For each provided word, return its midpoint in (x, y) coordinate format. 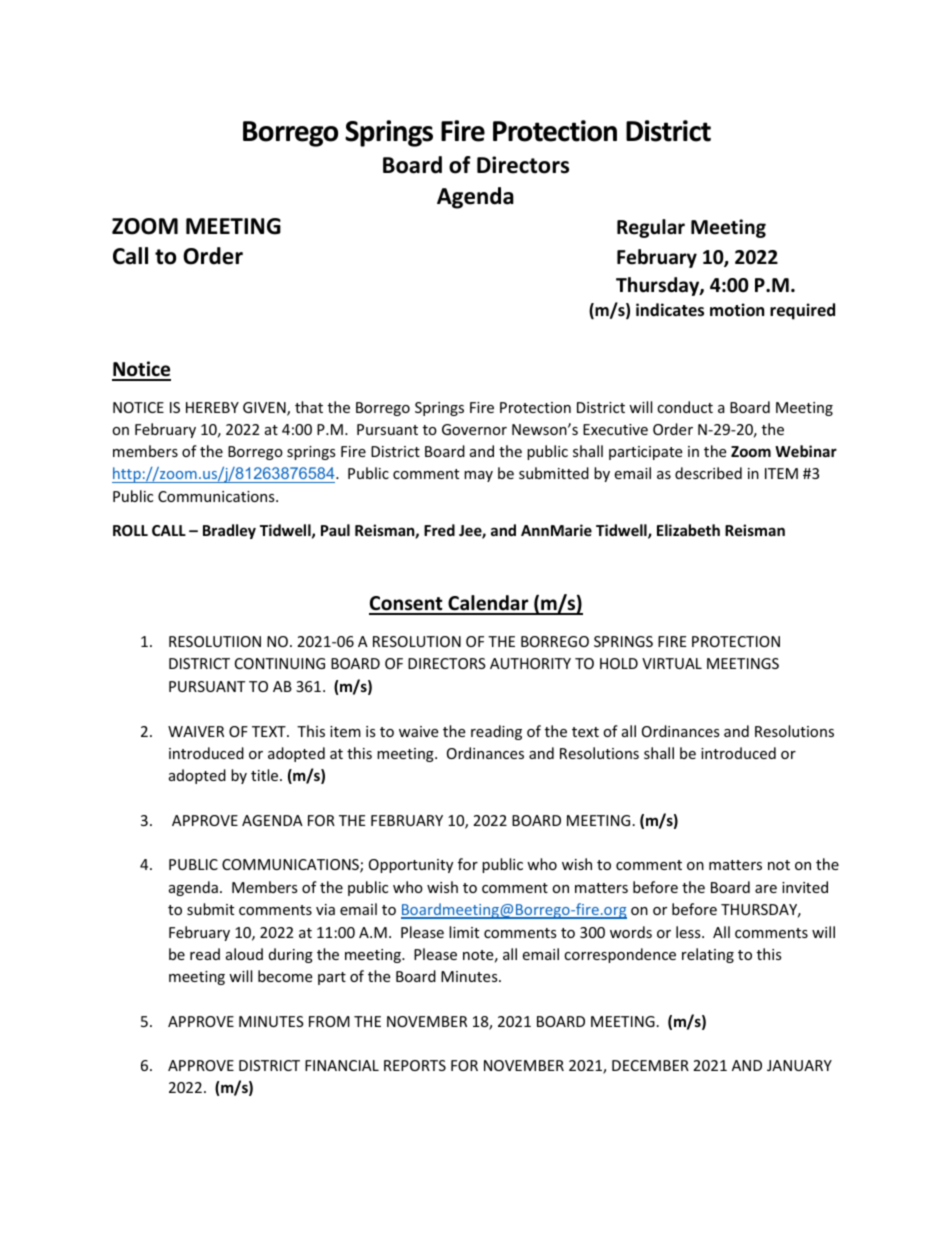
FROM (329, 1021)
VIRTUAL (672, 663)
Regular (651, 228)
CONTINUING (280, 663)
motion (737, 310)
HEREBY (212, 407)
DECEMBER (650, 1065)
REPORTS (415, 1065)
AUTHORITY (530, 663)
